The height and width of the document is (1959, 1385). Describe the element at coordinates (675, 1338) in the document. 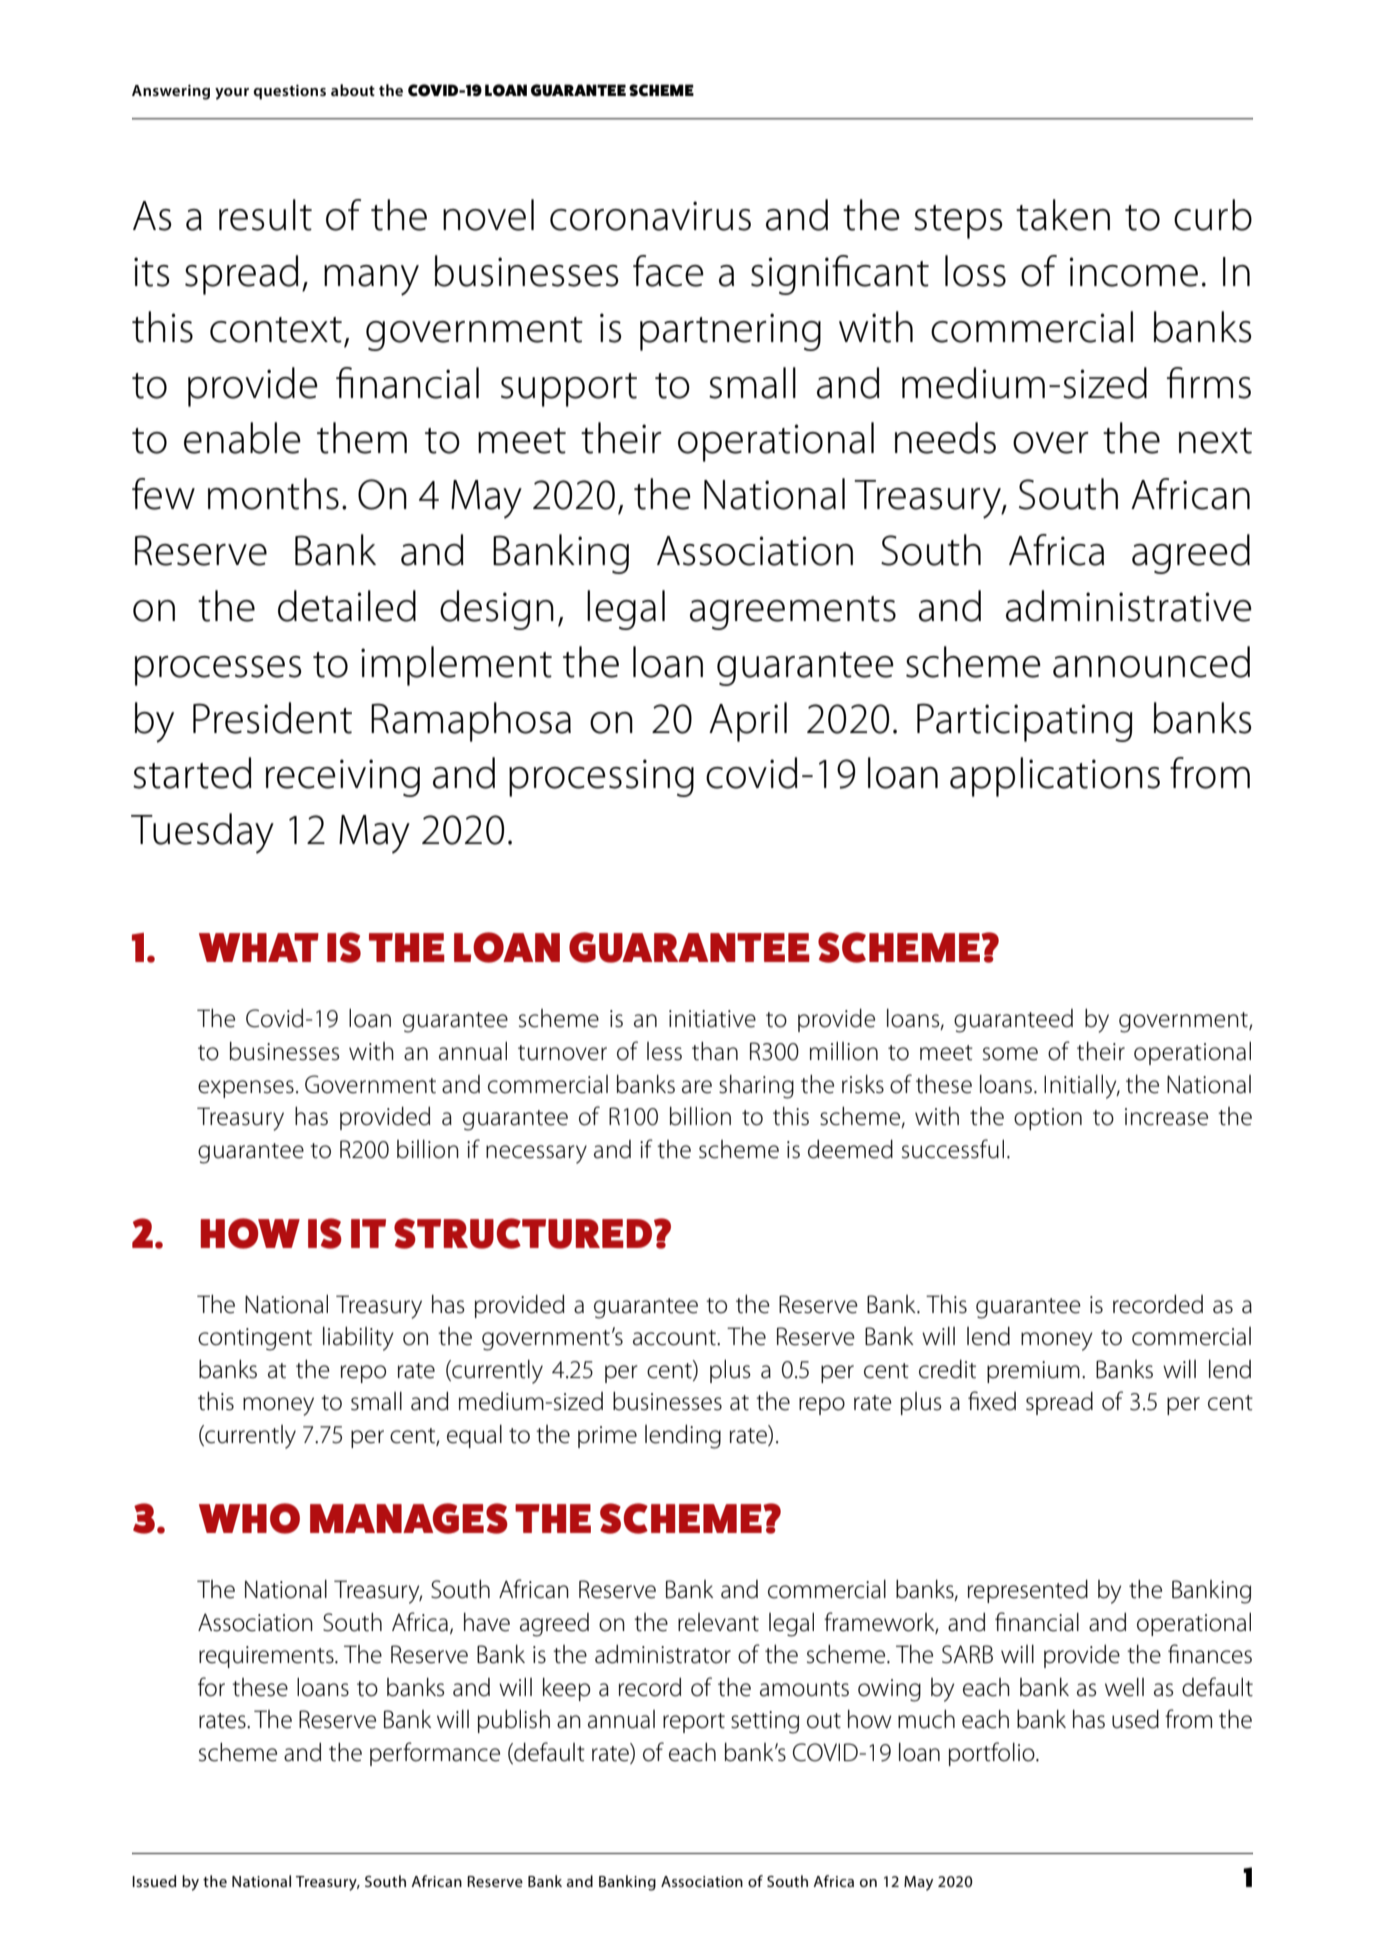

I see `account` at that location.
